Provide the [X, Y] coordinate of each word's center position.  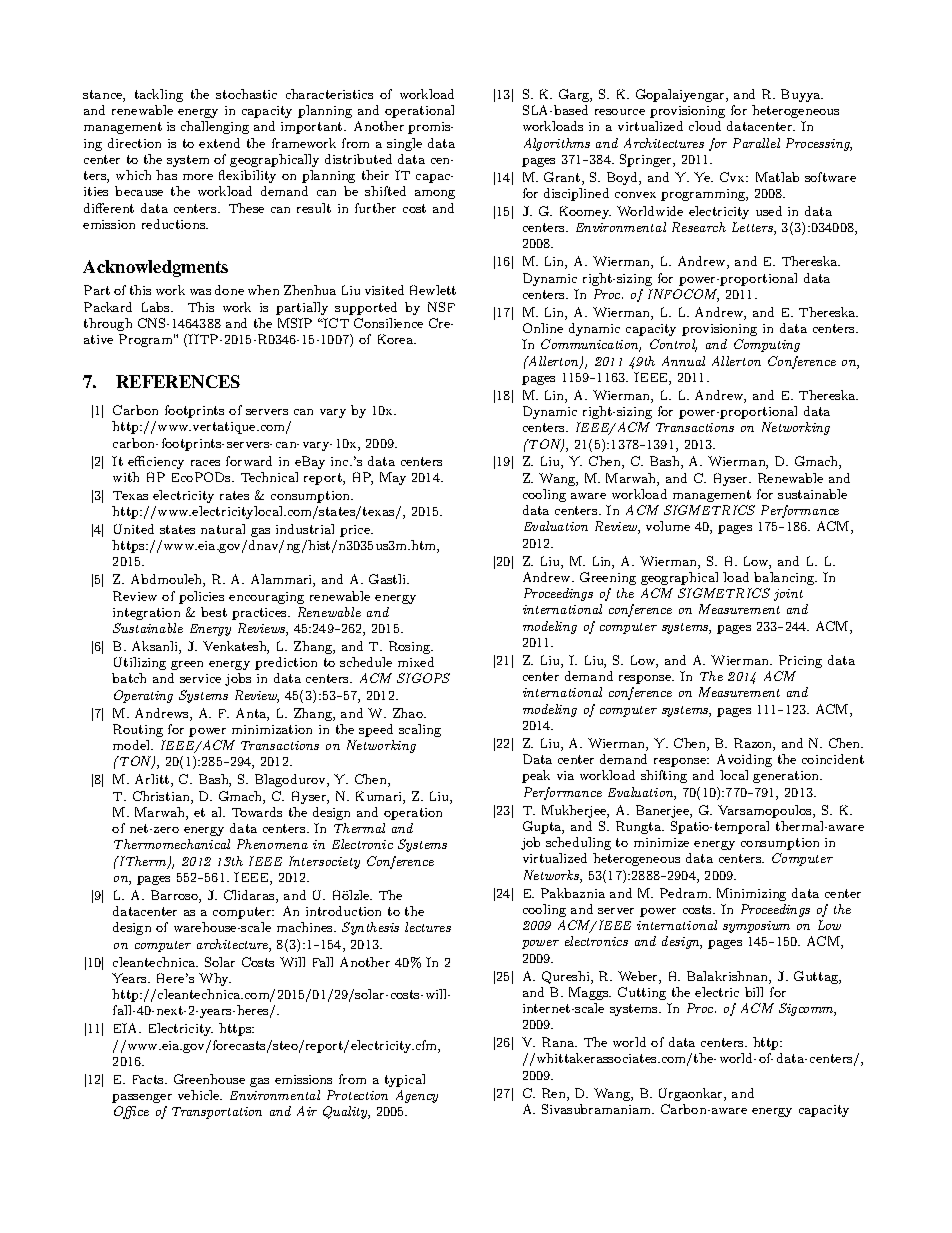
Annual [683, 361]
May [393, 478]
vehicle [200, 1095]
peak [536, 776]
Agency [417, 1096]
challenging [215, 127]
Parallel [756, 143]
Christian [162, 797]
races [205, 463]
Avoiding [744, 760]
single [404, 144]
